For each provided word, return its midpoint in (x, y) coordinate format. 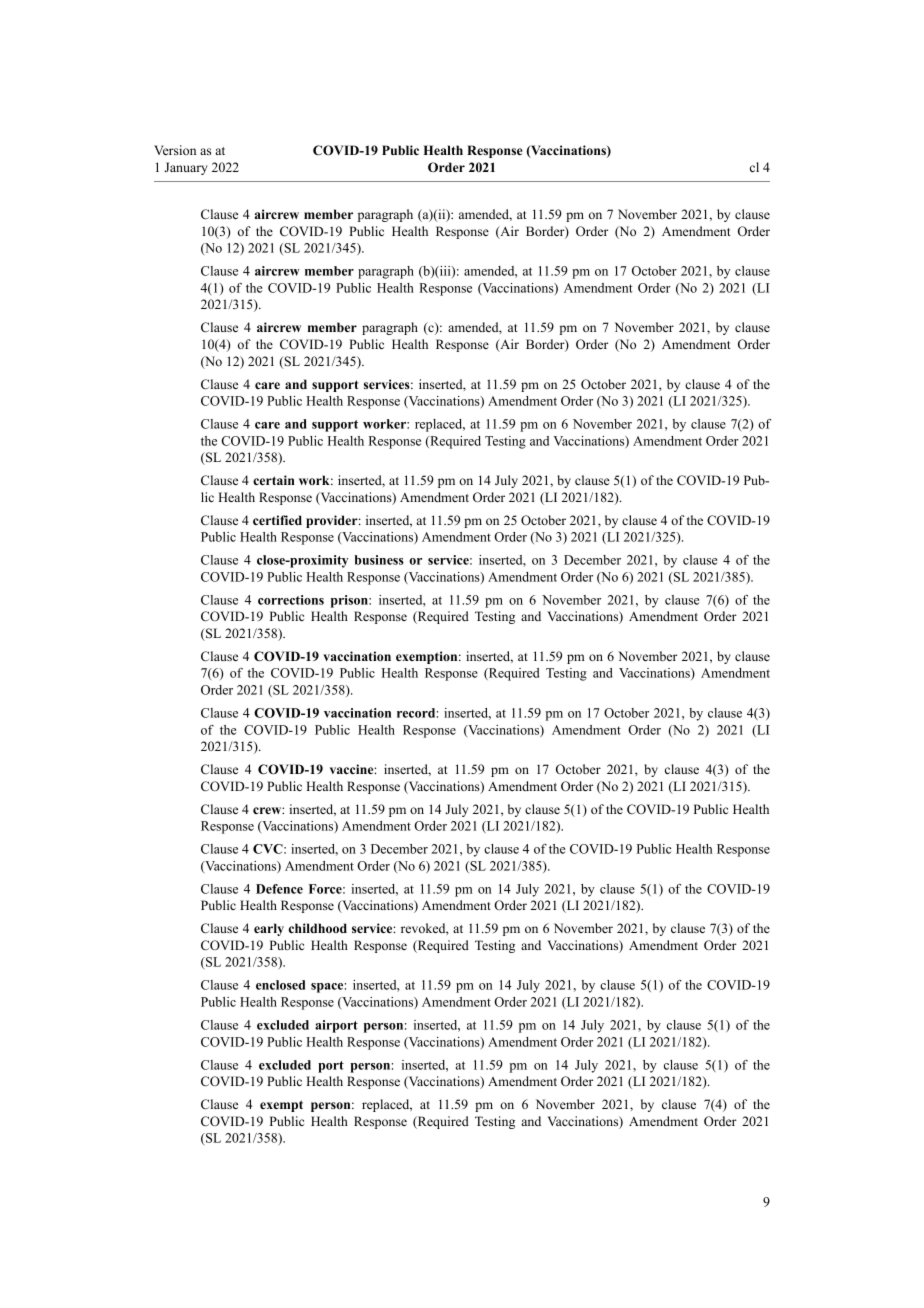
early (269, 929)
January (186, 168)
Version (175, 150)
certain (274, 480)
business (379, 560)
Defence (279, 889)
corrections (291, 600)
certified (277, 520)
